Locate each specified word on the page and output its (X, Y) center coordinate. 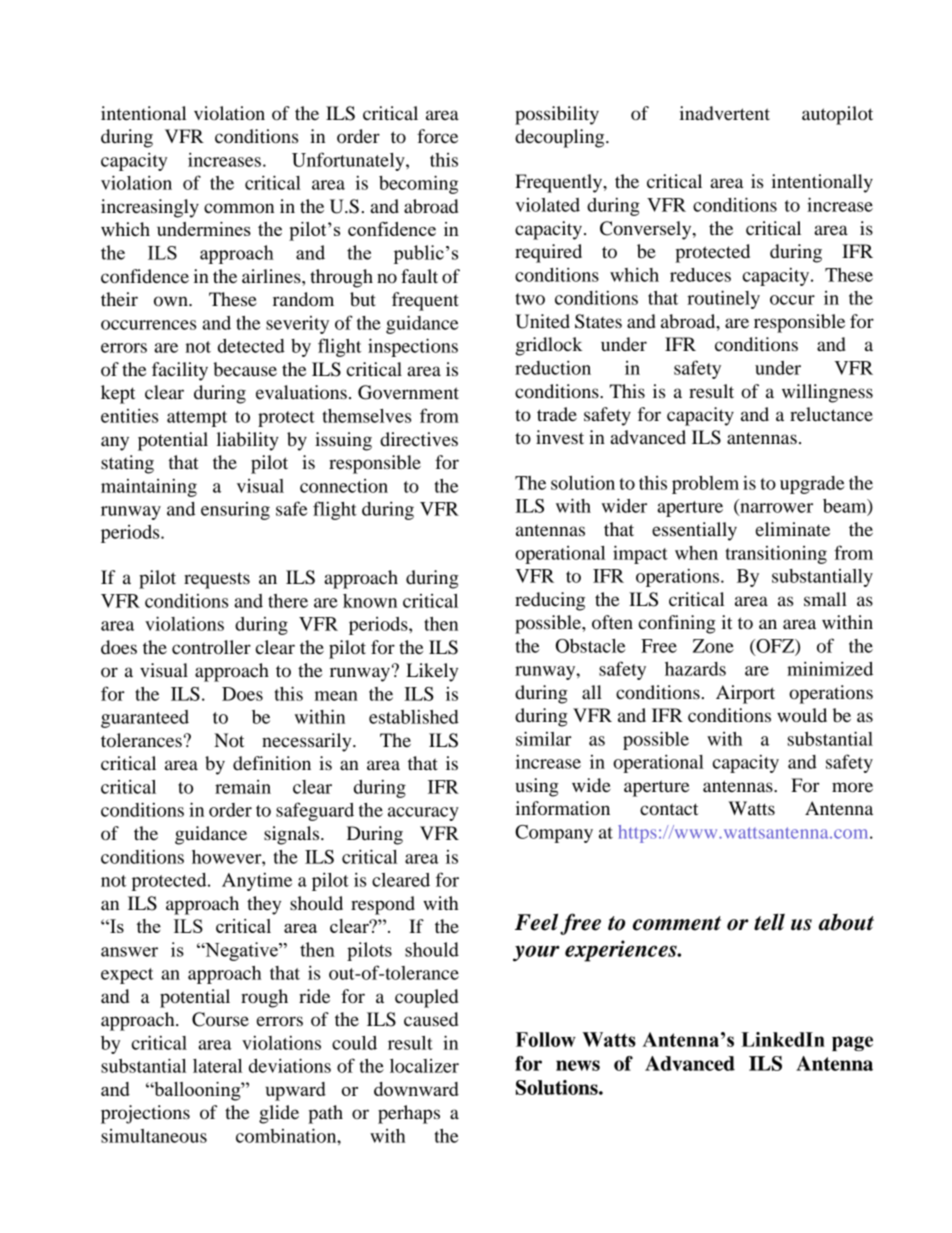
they (264, 905)
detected (251, 346)
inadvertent (725, 113)
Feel (536, 922)
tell (769, 922)
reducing (550, 601)
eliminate (793, 529)
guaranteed (145, 719)
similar (544, 738)
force (437, 136)
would (802, 715)
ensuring (235, 511)
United (542, 321)
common (239, 208)
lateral (217, 1066)
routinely (723, 299)
